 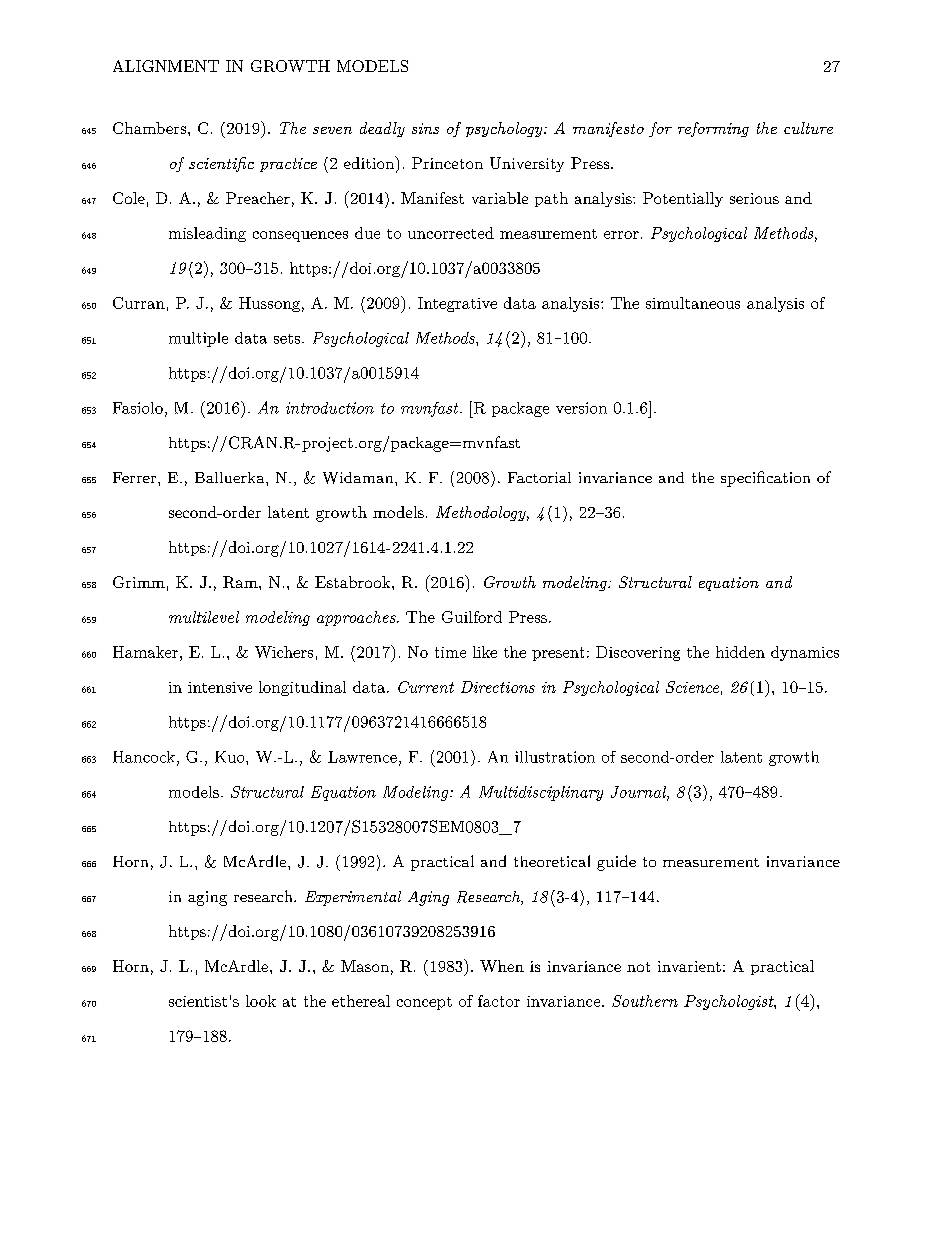 What do you see at coordinates (505, 129) in the document?
I see `psychology` at bounding box center [505, 129].
